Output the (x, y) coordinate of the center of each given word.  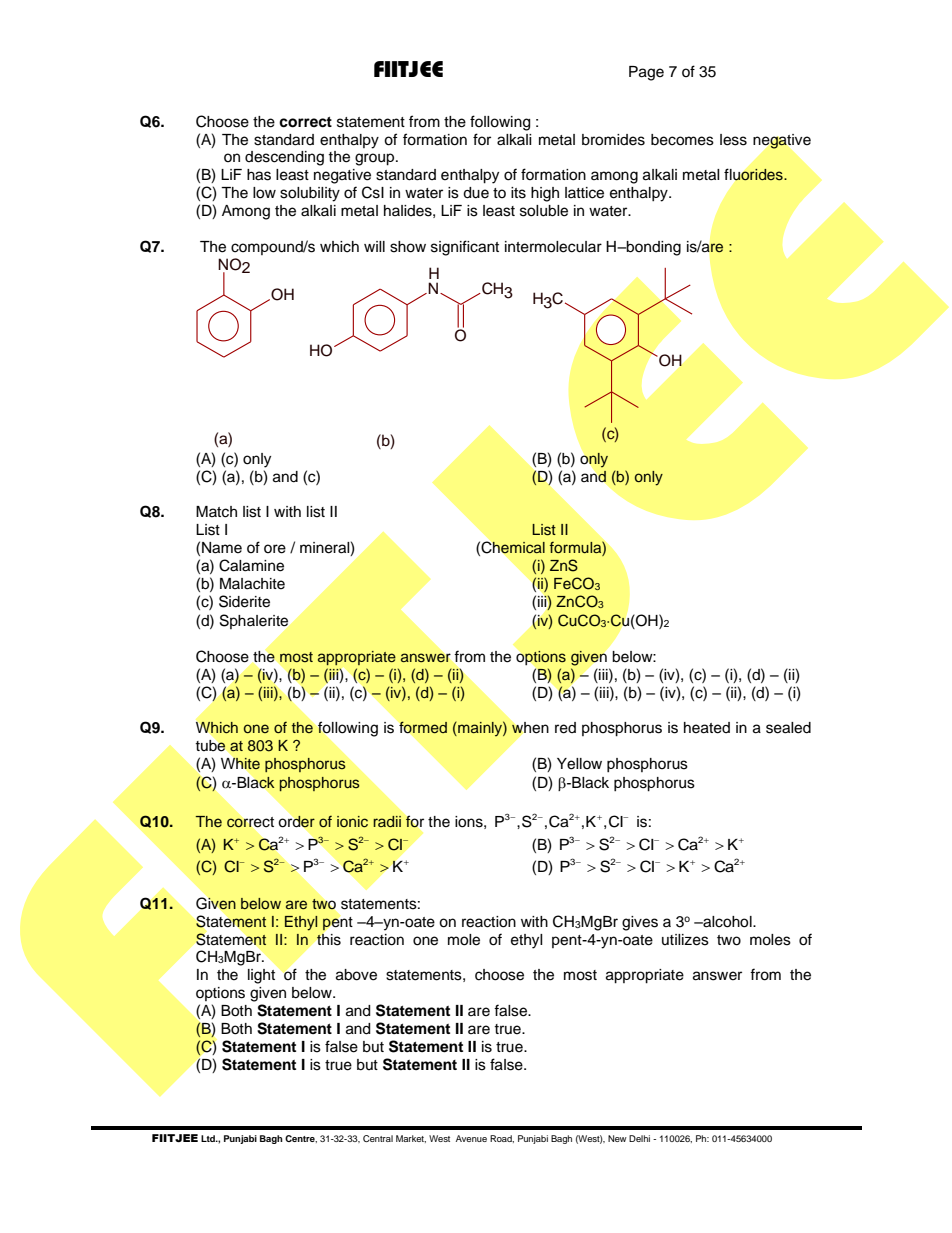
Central (378, 1138)
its (518, 193)
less (733, 140)
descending (284, 158)
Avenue (471, 1138)
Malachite (252, 584)
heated (707, 728)
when (530, 728)
